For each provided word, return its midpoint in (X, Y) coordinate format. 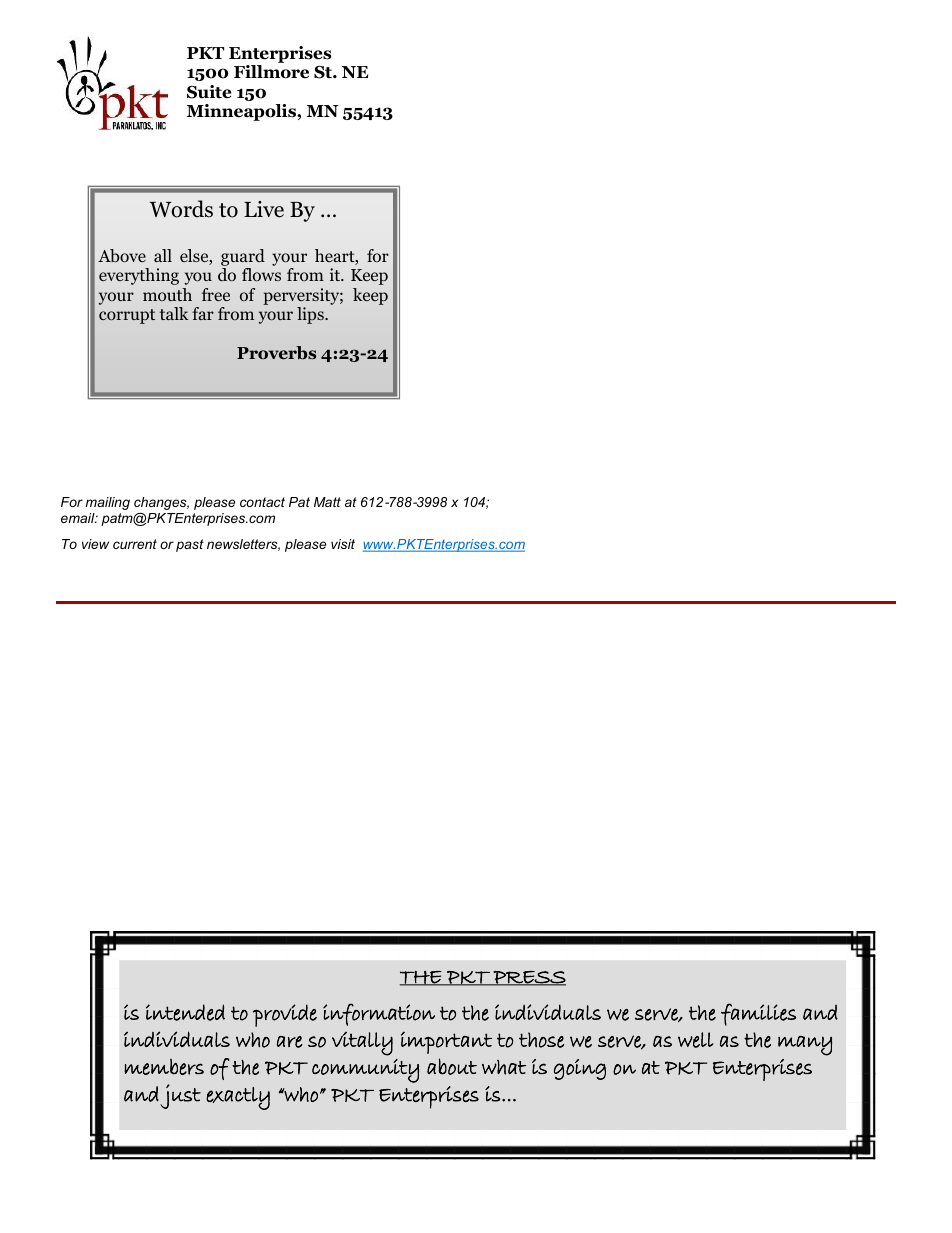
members (164, 1067)
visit (343, 544)
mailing (107, 503)
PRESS (528, 978)
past (190, 545)
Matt (327, 502)
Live (264, 209)
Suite (209, 92)
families (758, 1014)
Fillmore (271, 72)
